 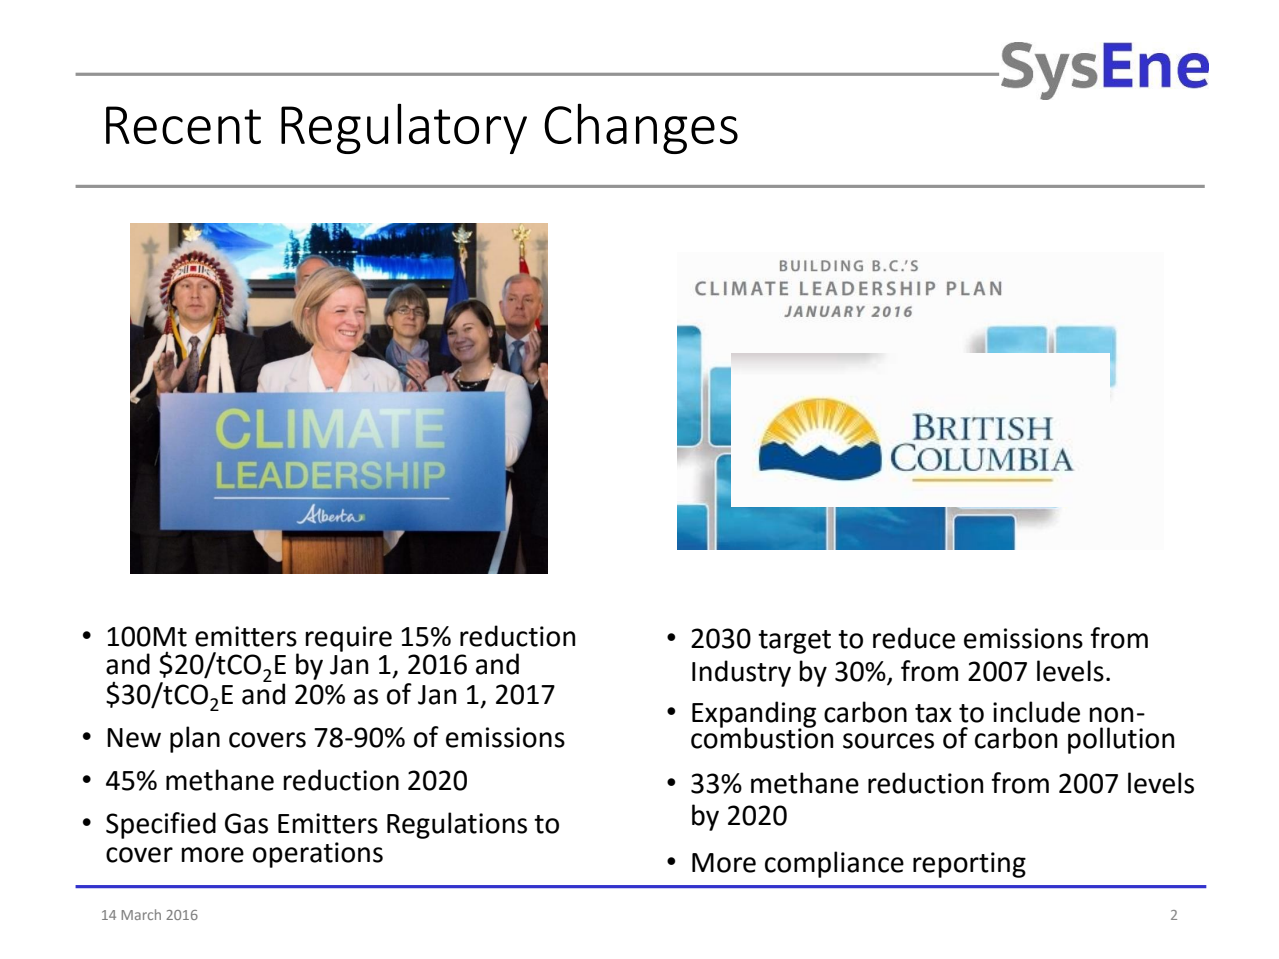 I want to click on reduce, so click(x=914, y=638).
